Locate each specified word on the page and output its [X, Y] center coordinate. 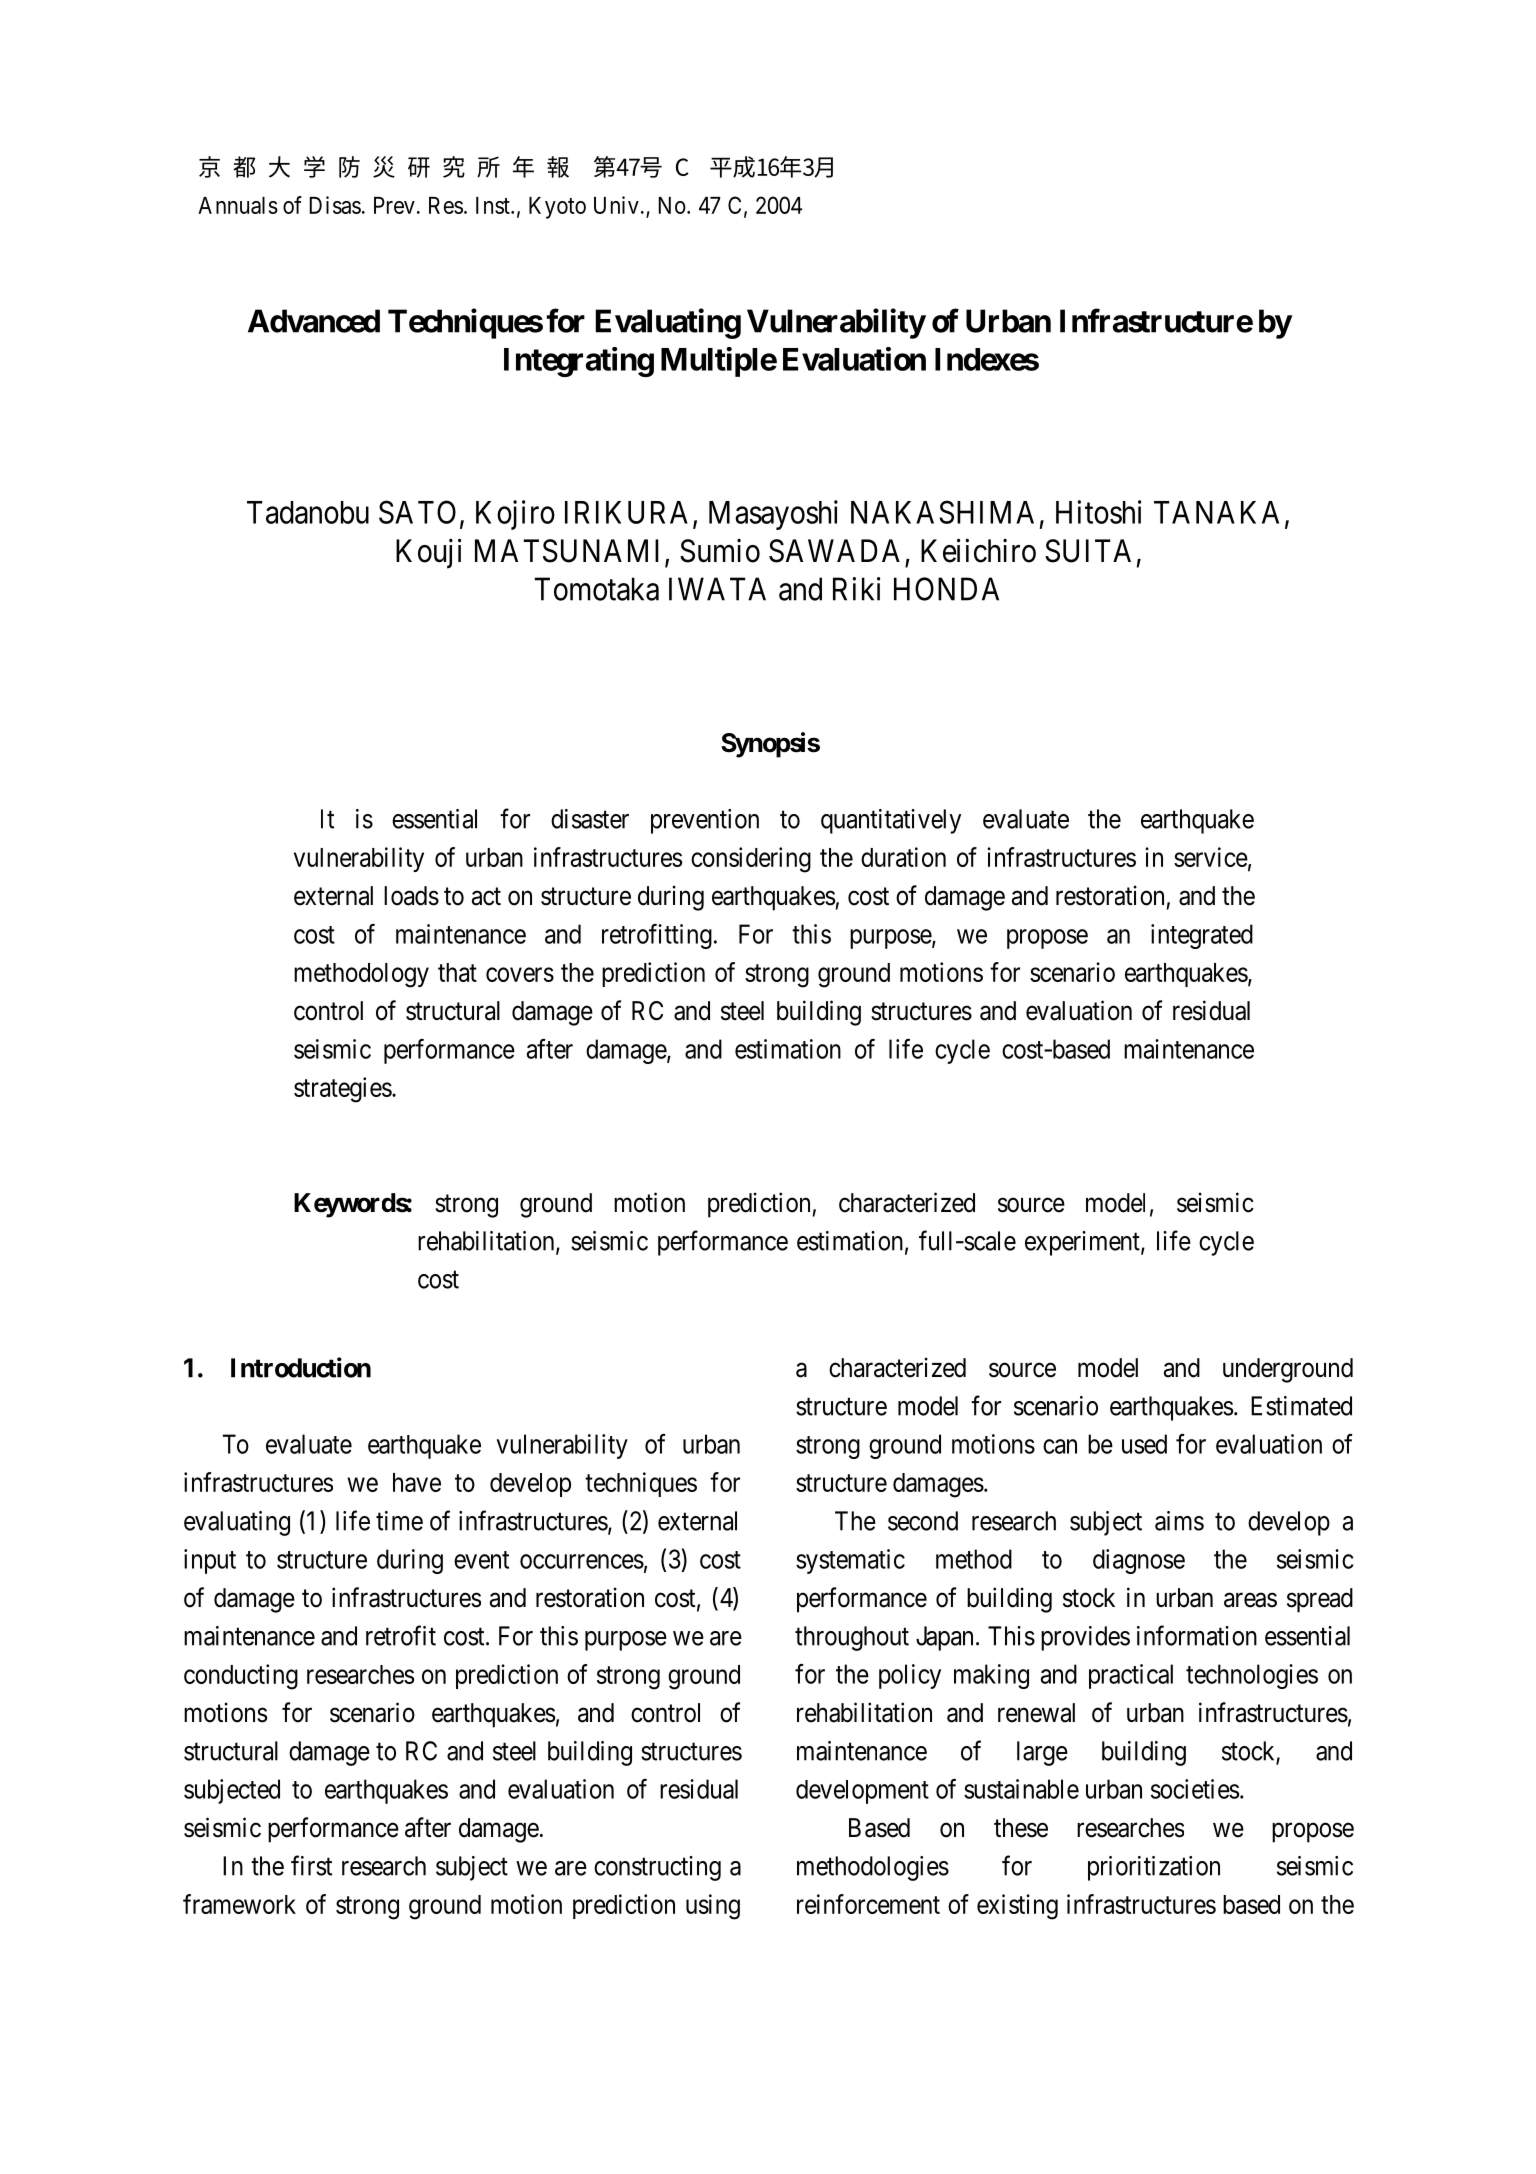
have [417, 1482]
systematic [850, 1561]
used [1144, 1444]
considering [751, 860]
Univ [616, 205]
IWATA [717, 589]
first [311, 1865]
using [713, 1907]
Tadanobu [308, 512]
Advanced [314, 321]
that [457, 972]
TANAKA [1216, 512]
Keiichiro [978, 550]
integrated [1202, 936]
